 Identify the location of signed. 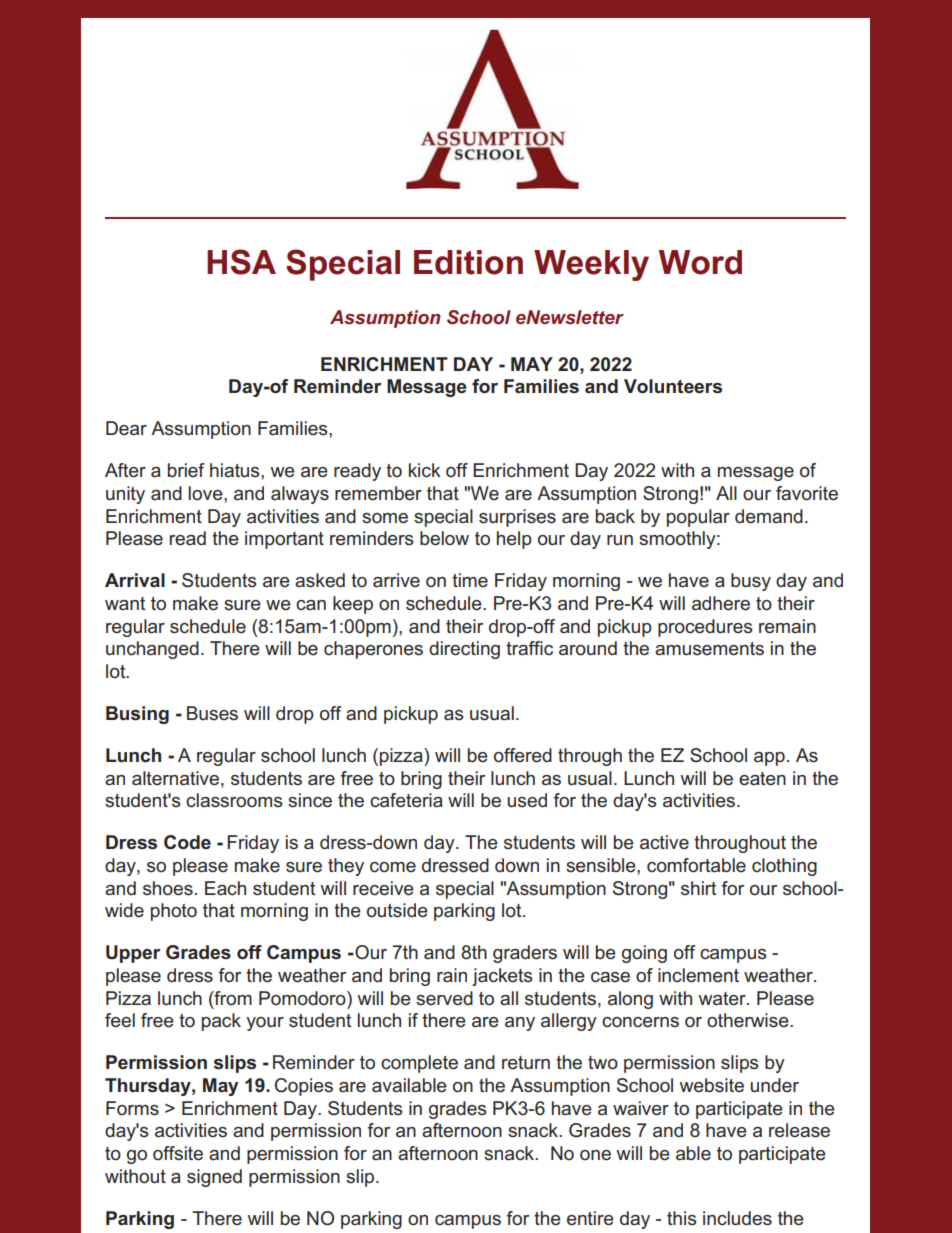
(214, 1178).
